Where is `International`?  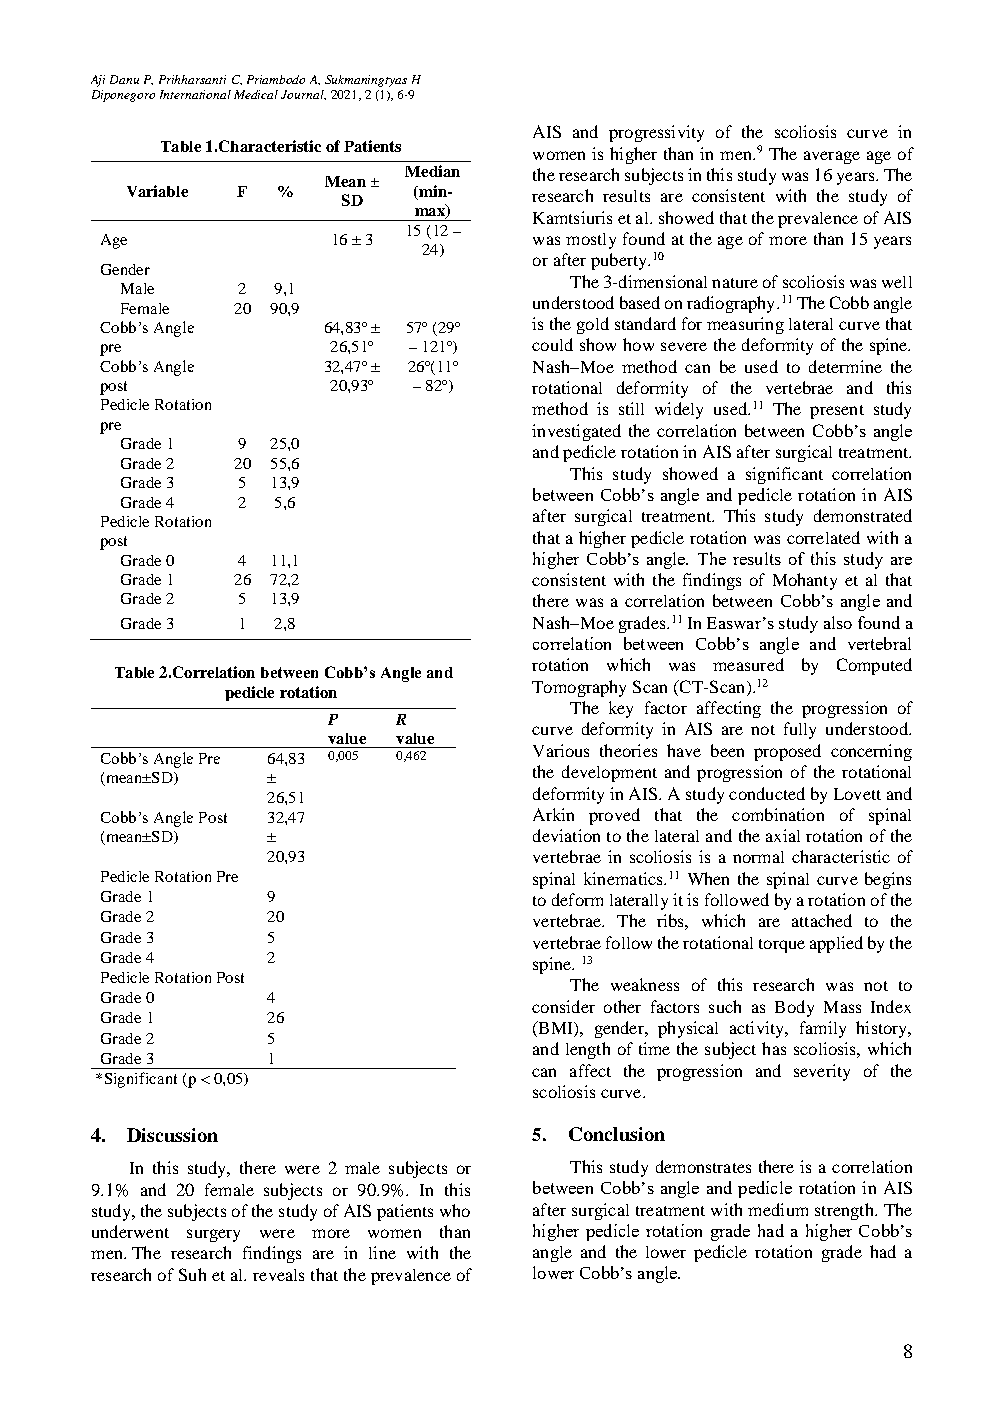 International is located at coordinates (195, 94).
